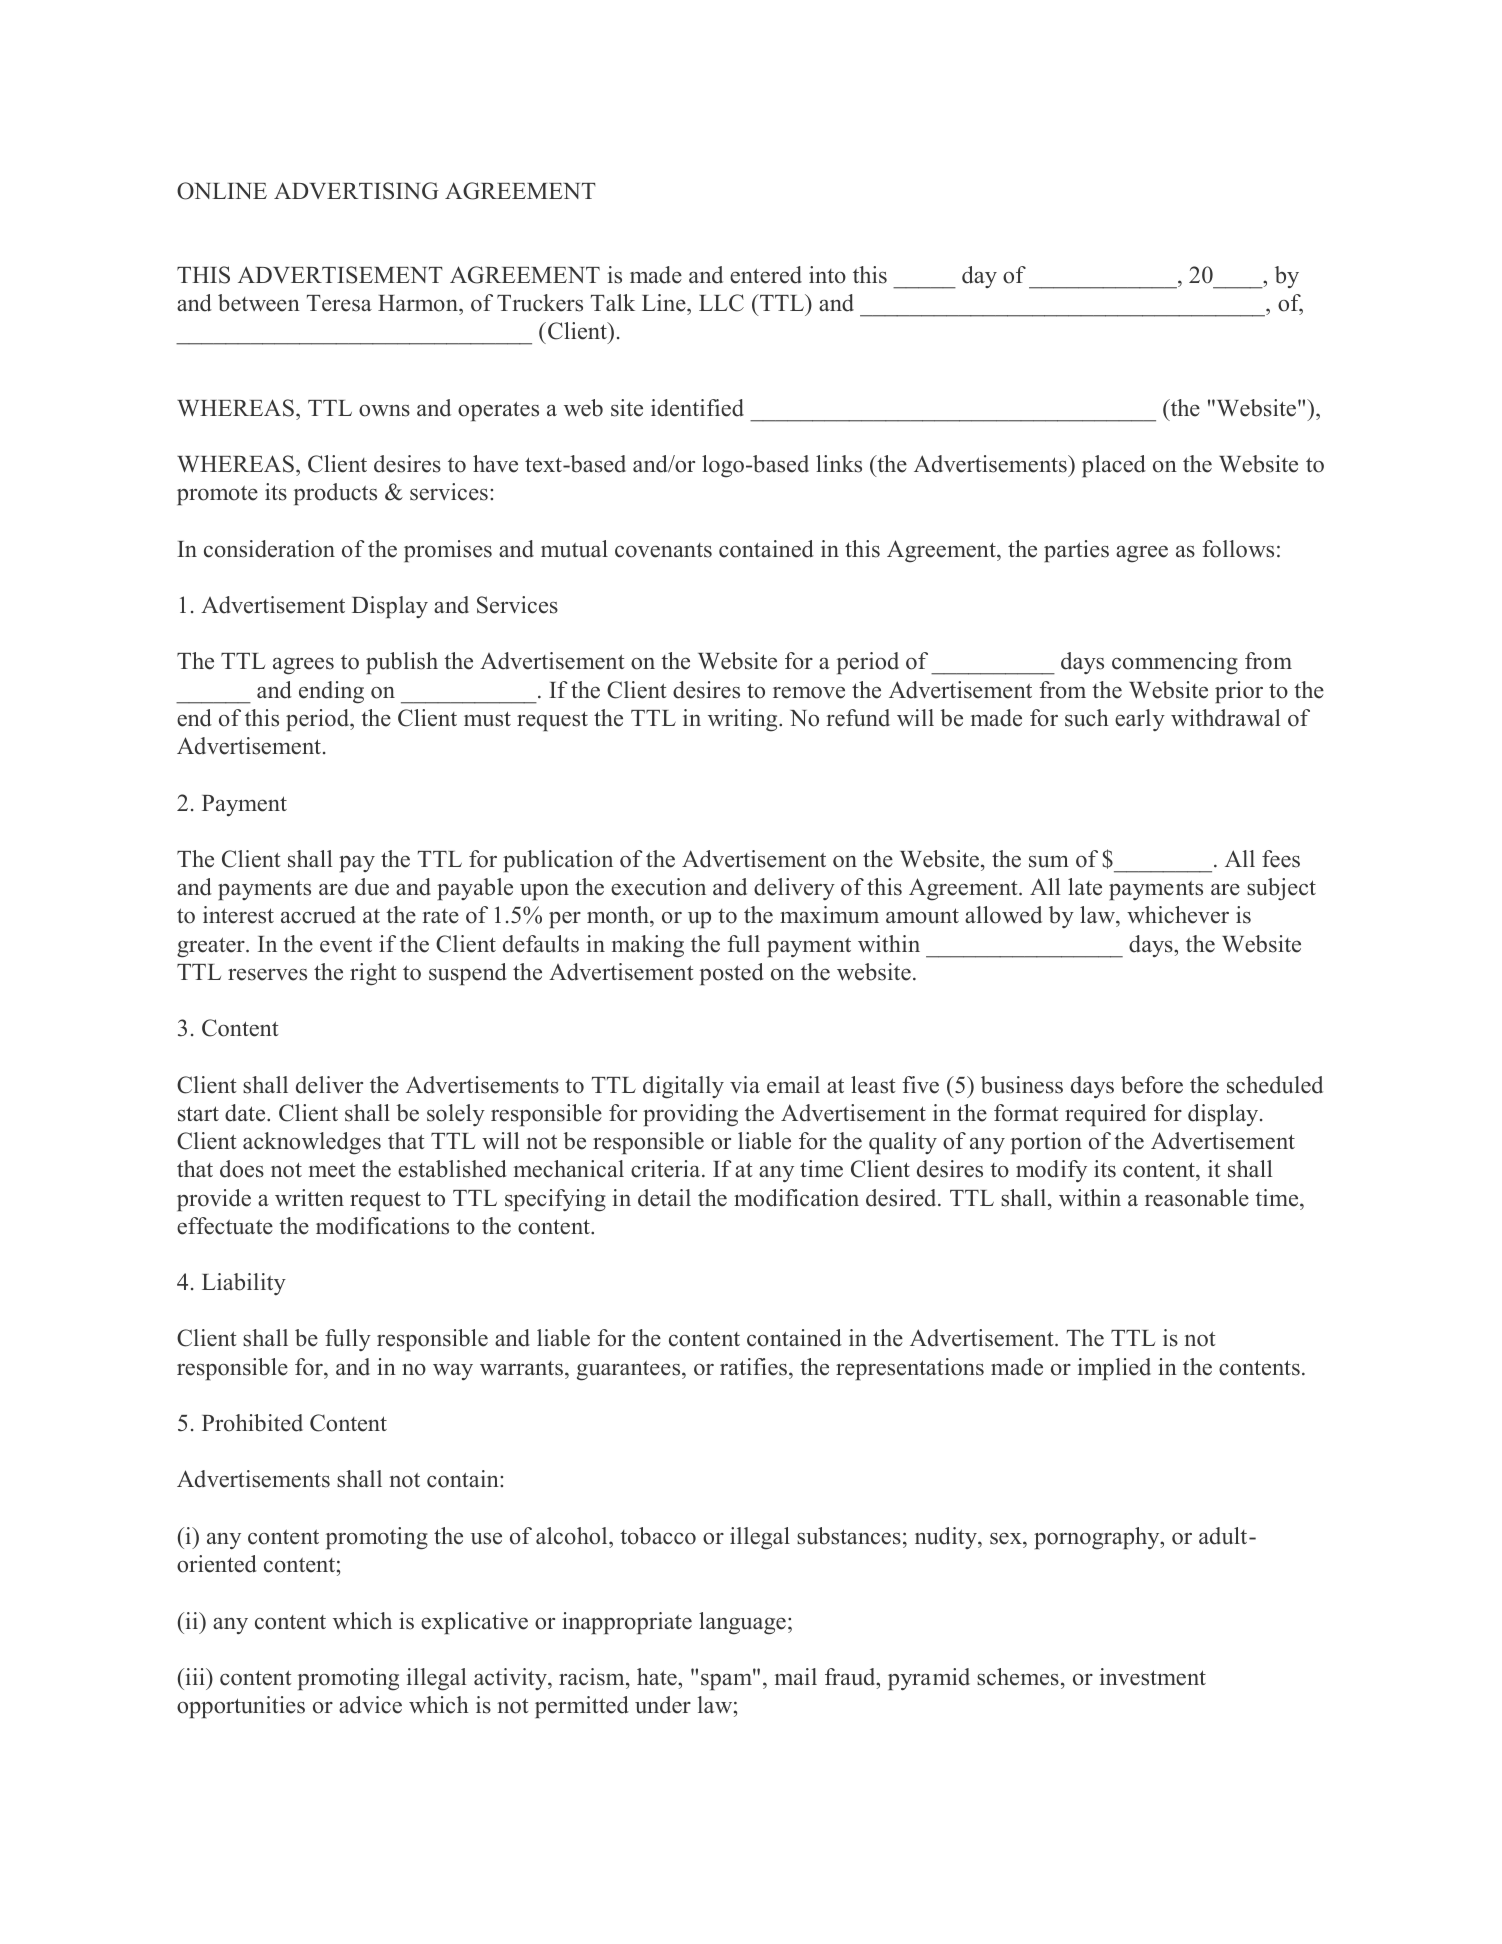 Image resolution: width=1502 pixels, height=1944 pixels. Describe the element at coordinates (766, 275) in the image. I see `entered` at that location.
